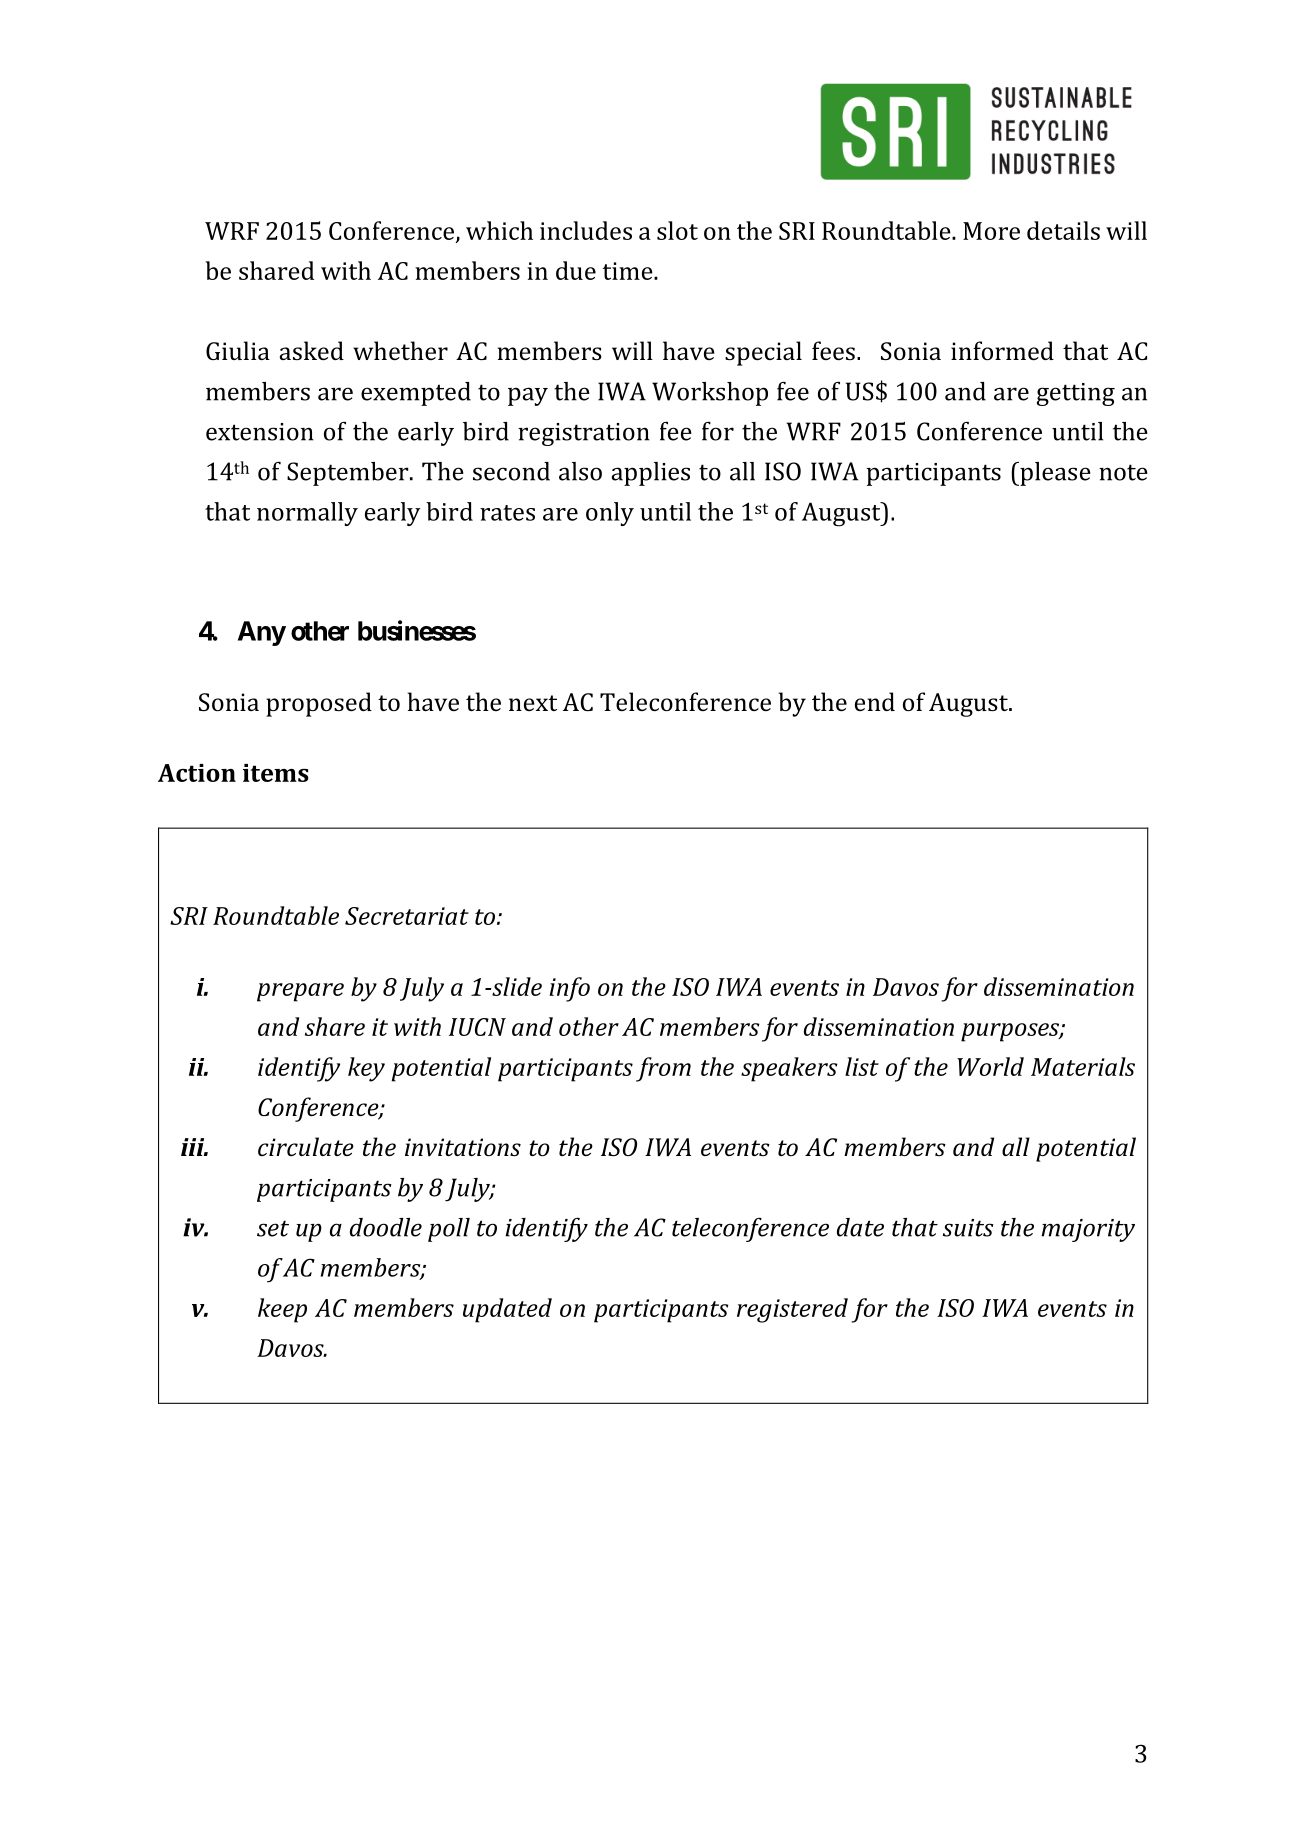 This screenshot has width=1306, height=1847. What do you see at coordinates (262, 633) in the screenshot?
I see `Any` at bounding box center [262, 633].
